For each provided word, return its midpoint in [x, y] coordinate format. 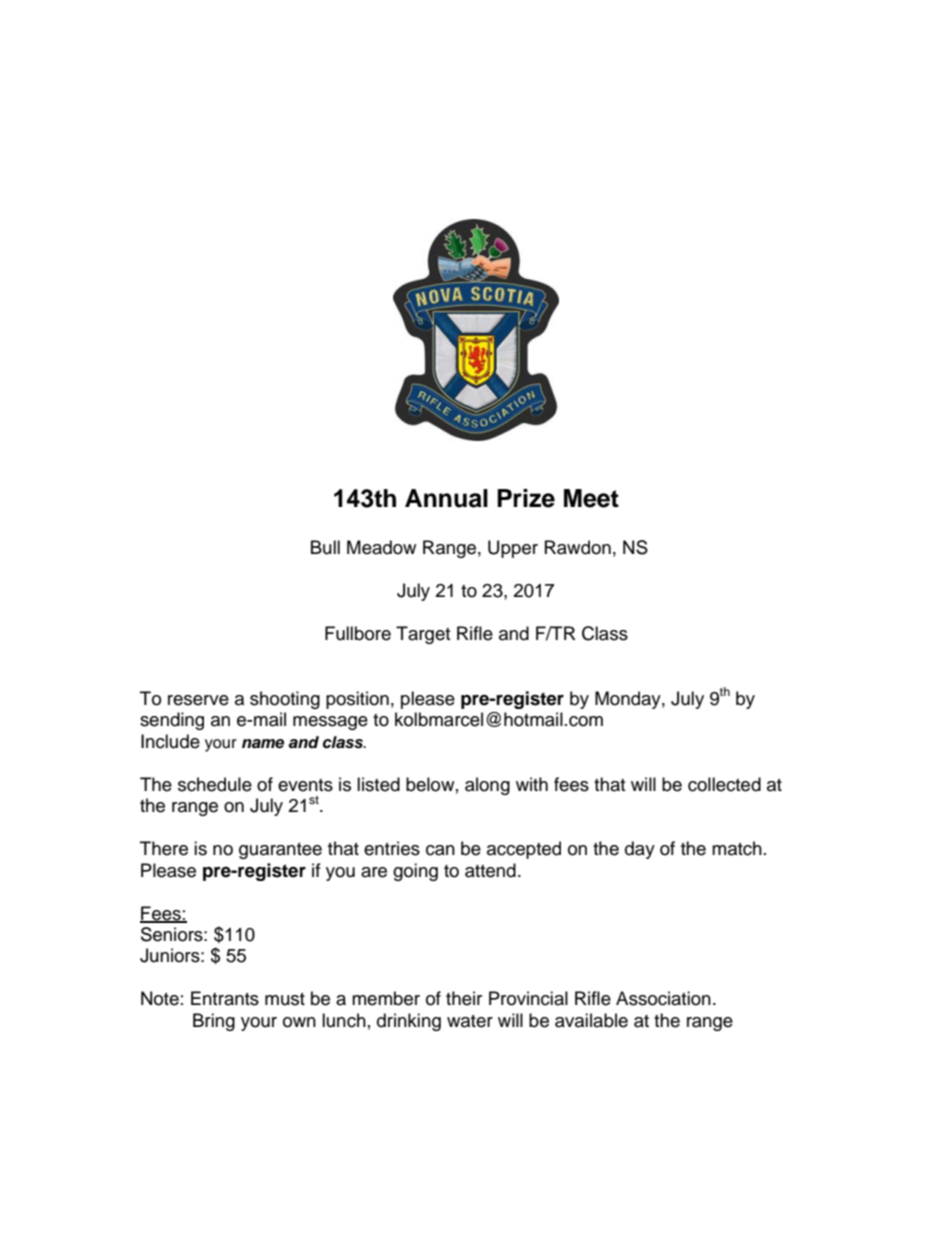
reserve [198, 700]
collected [724, 784]
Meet [591, 498]
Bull [325, 547]
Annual [446, 498]
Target [423, 635]
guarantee [280, 851]
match [737, 848]
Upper [513, 549]
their [464, 998]
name [263, 744]
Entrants [225, 998]
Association [663, 998]
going [415, 872]
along [487, 786]
